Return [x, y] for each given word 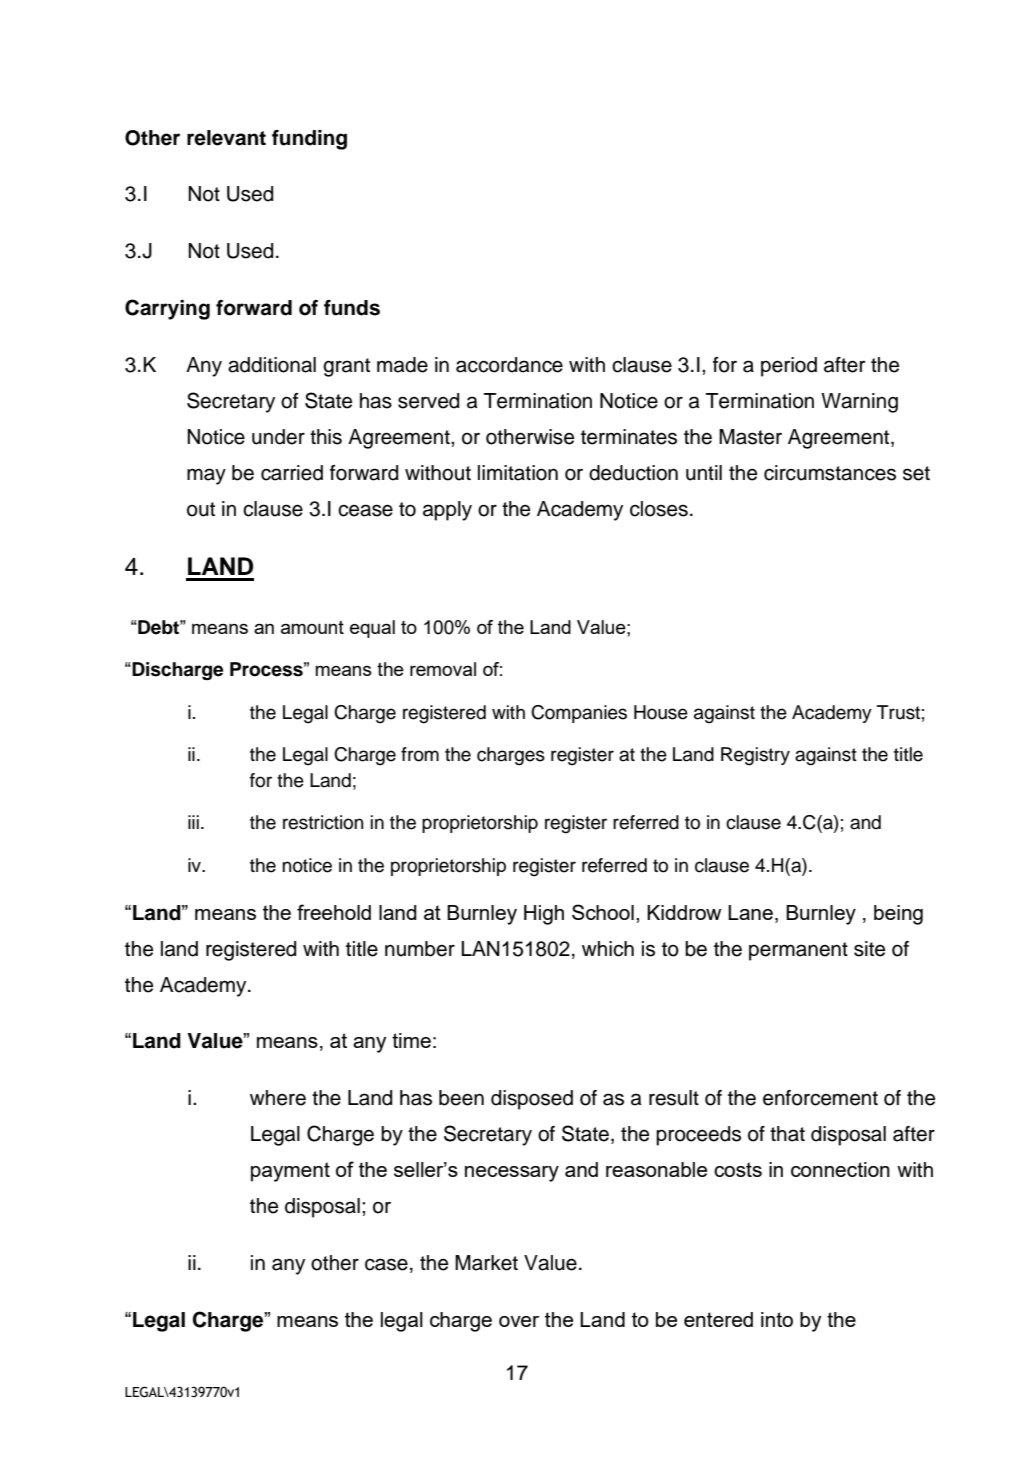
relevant [226, 138]
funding [309, 140]
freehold [334, 912]
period [789, 367]
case [386, 1264]
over [519, 1321]
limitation [518, 473]
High [544, 915]
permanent [798, 951]
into [777, 1319]
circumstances [830, 473]
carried [292, 473]
